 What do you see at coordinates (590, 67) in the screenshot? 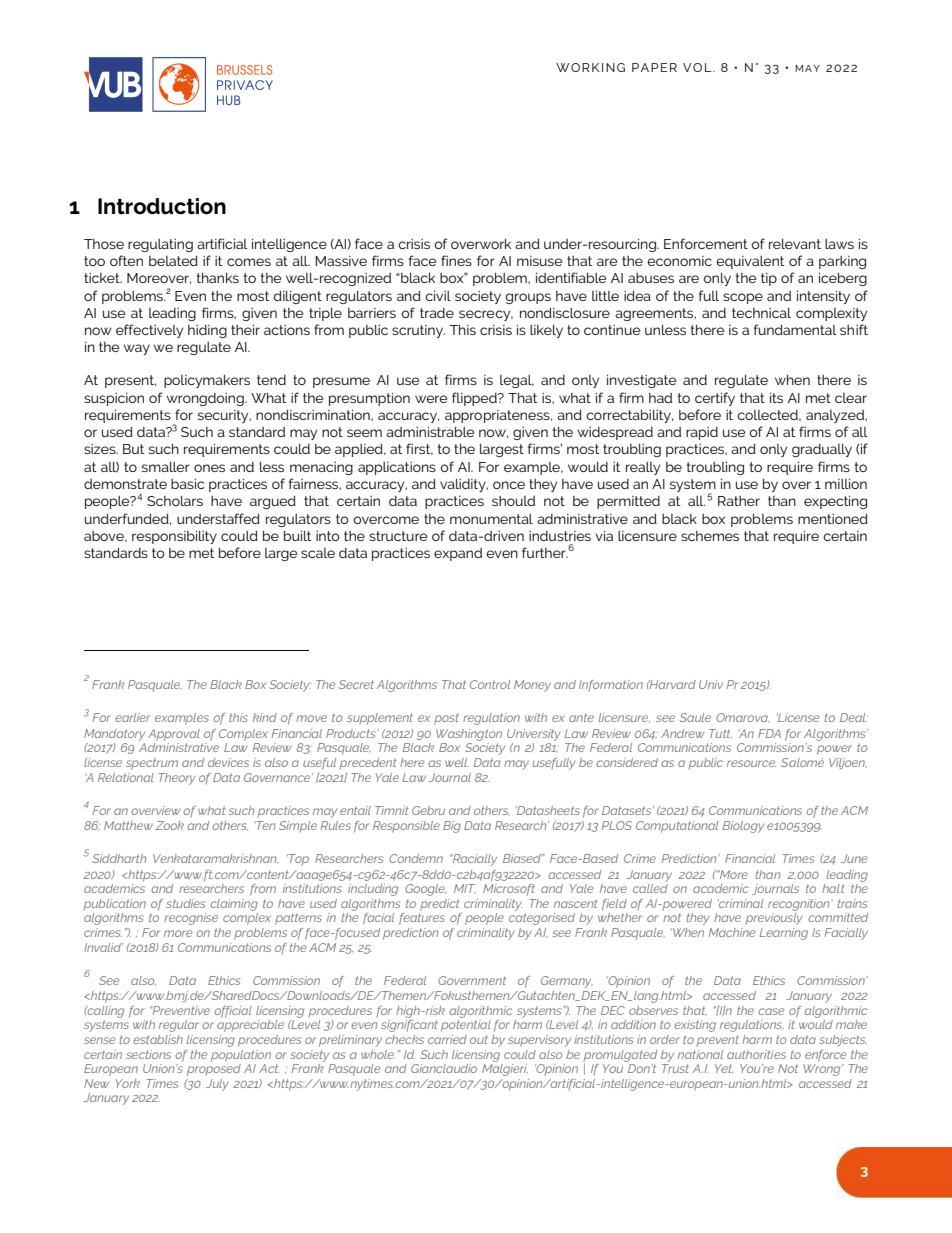
I see `WORKING` at bounding box center [590, 67].
